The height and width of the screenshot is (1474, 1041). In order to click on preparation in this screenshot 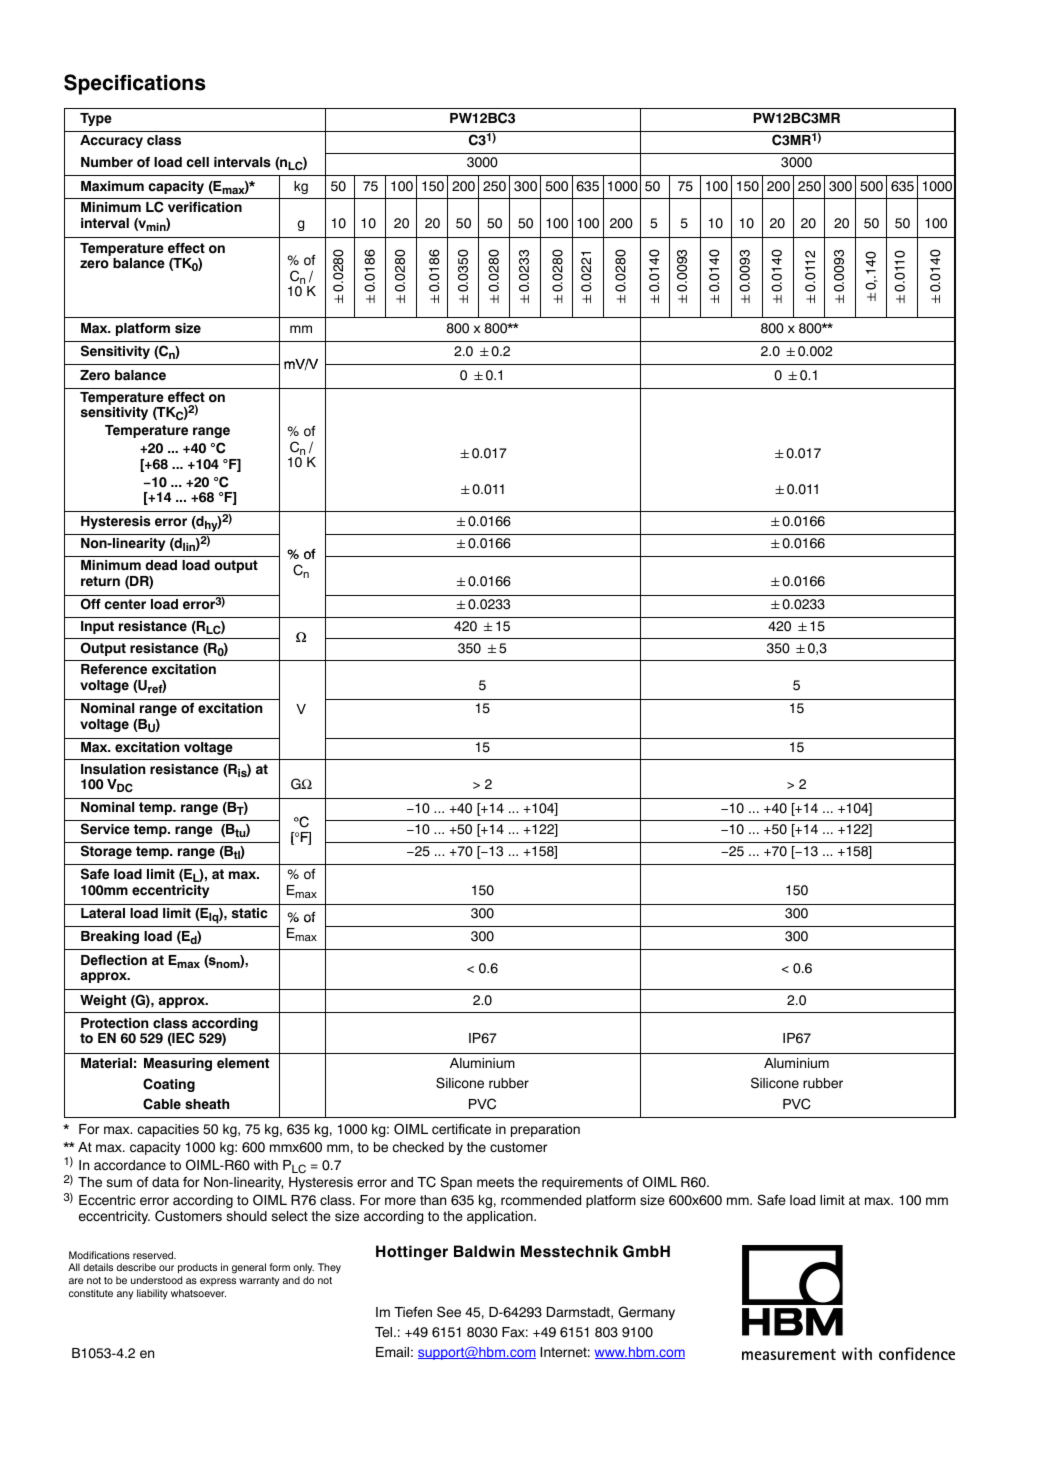, I will do `click(545, 1130)`.
